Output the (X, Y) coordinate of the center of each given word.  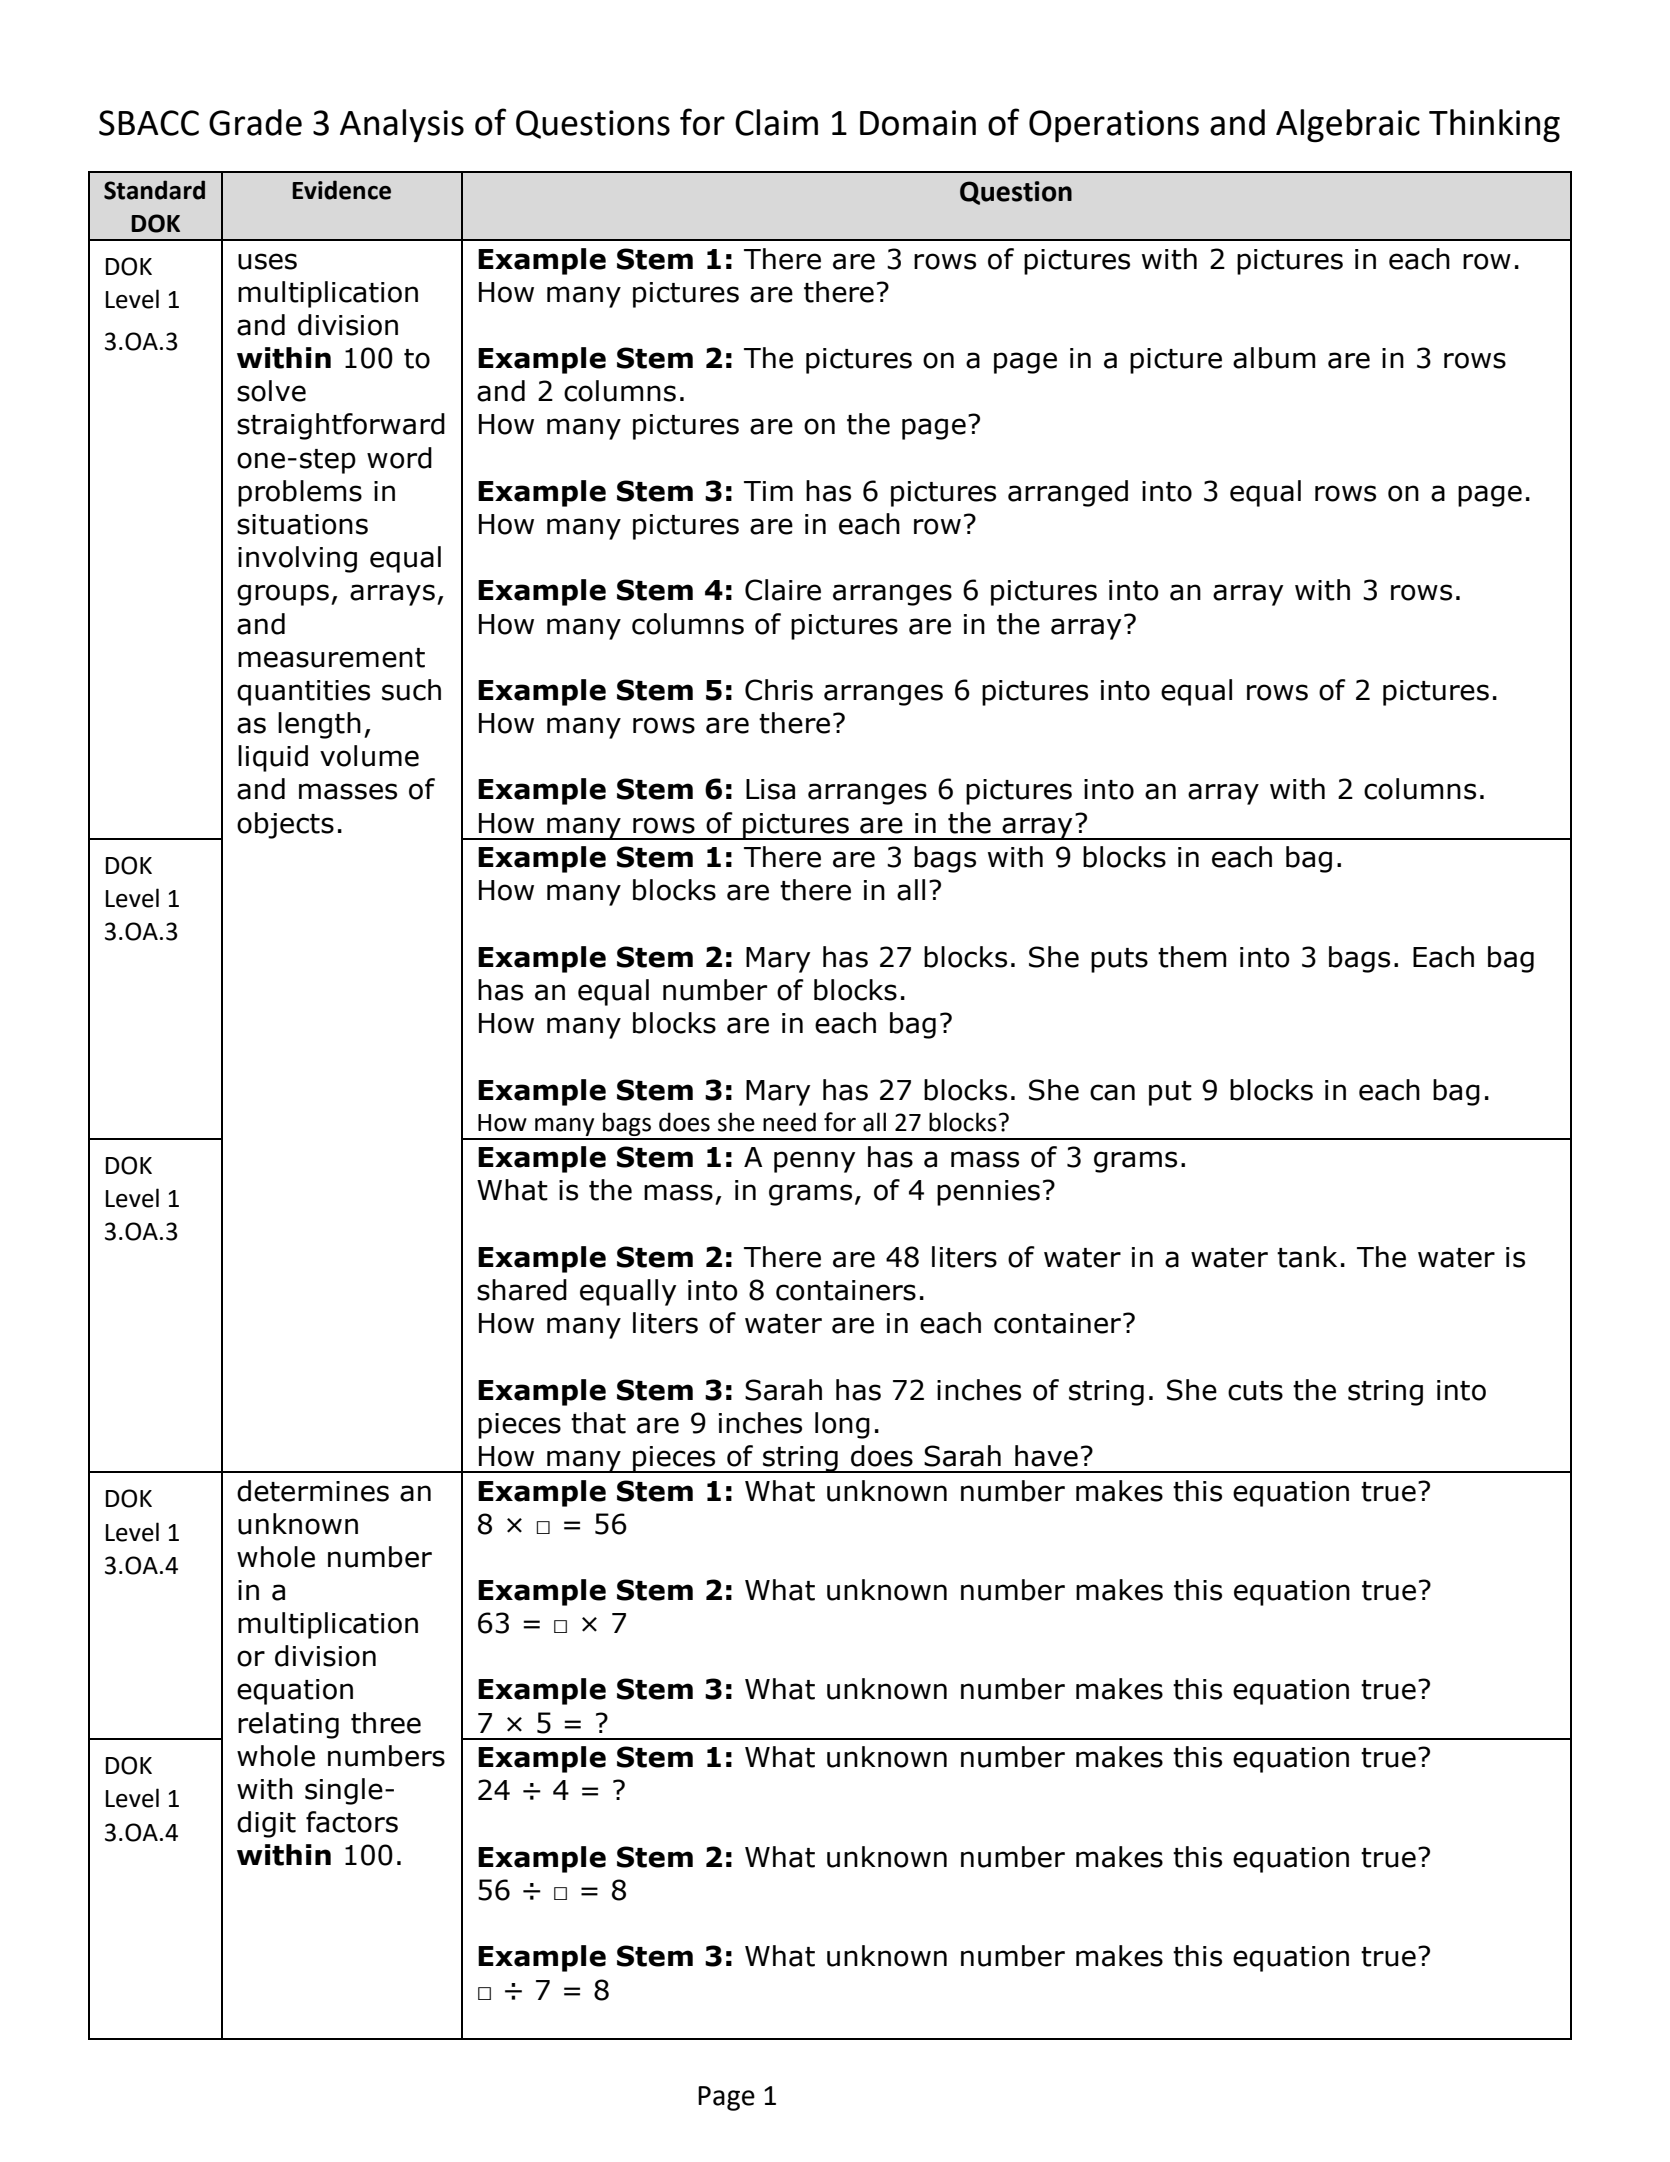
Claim (776, 122)
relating (288, 1725)
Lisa (770, 789)
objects (285, 825)
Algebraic (1348, 126)
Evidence (341, 190)
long (842, 1425)
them (1192, 957)
